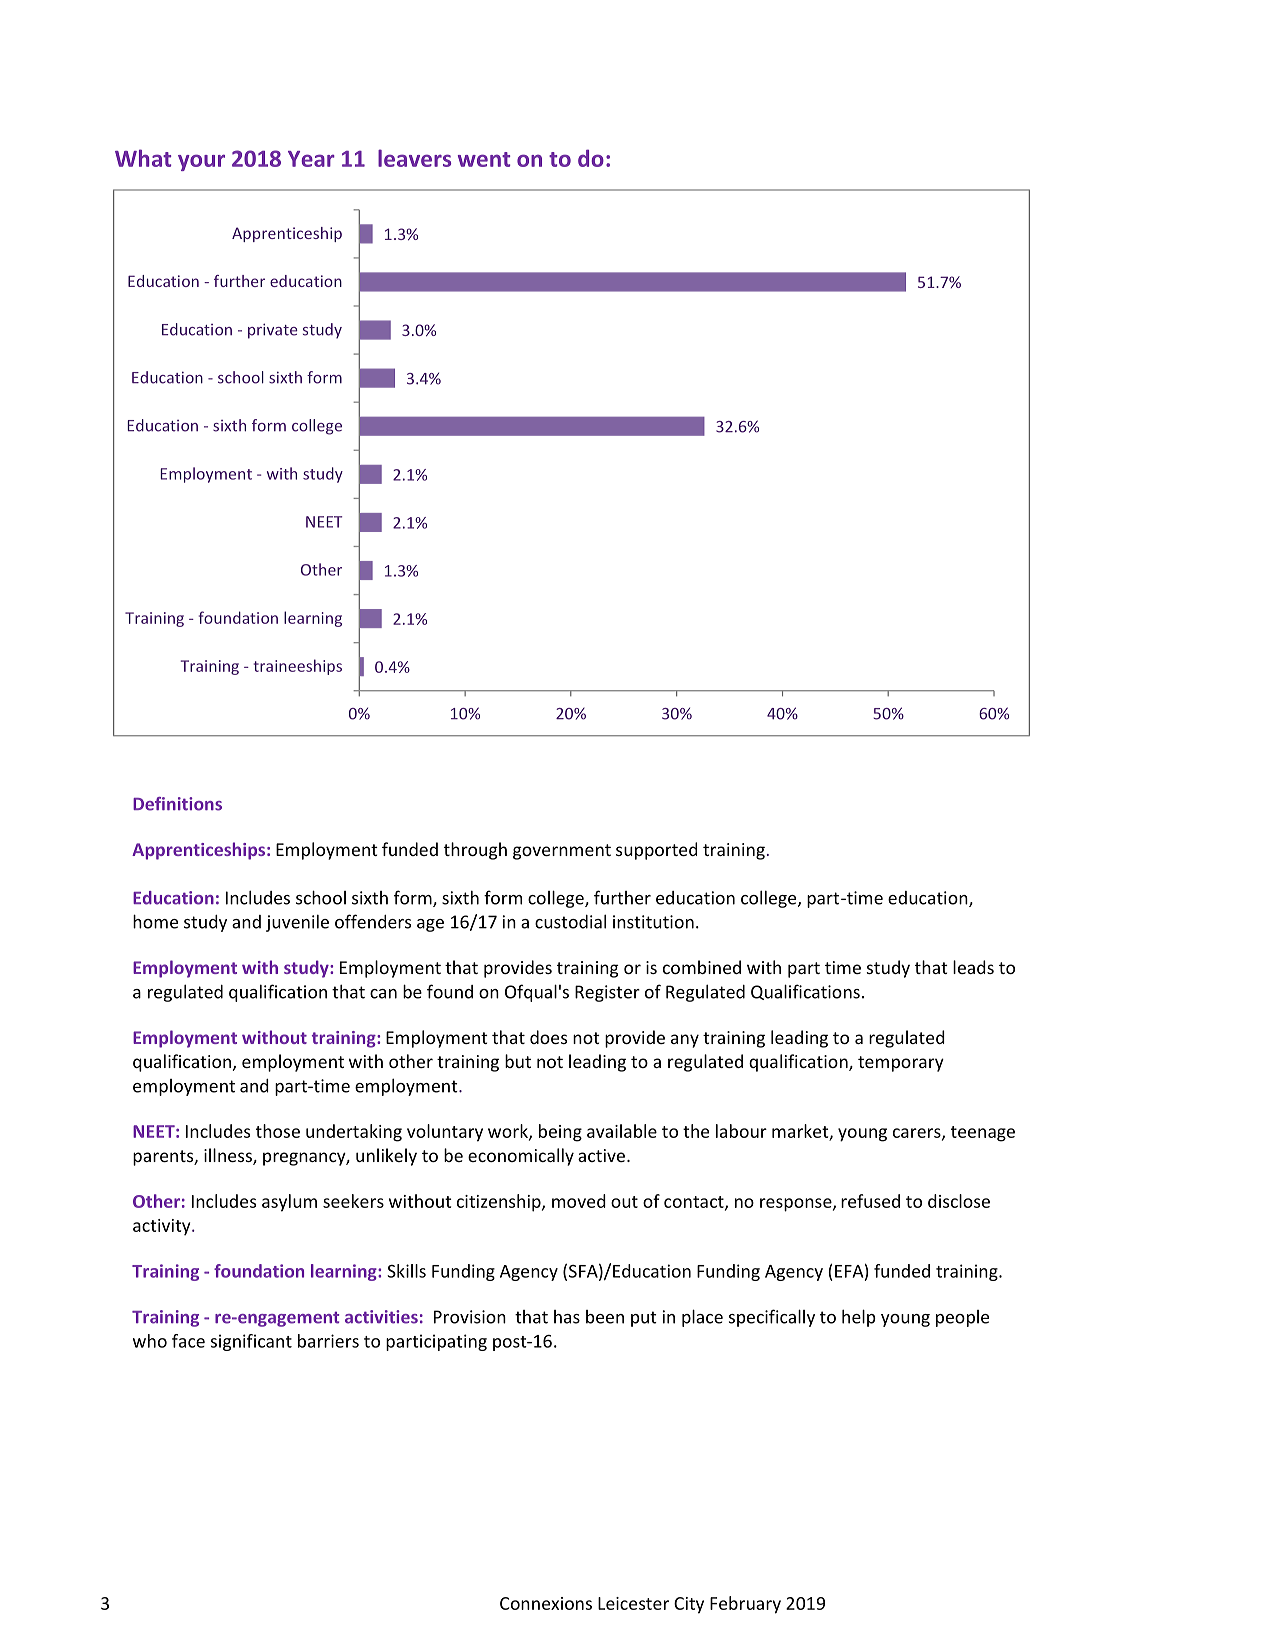  What do you see at coordinates (484, 159) in the document?
I see `went` at bounding box center [484, 159].
